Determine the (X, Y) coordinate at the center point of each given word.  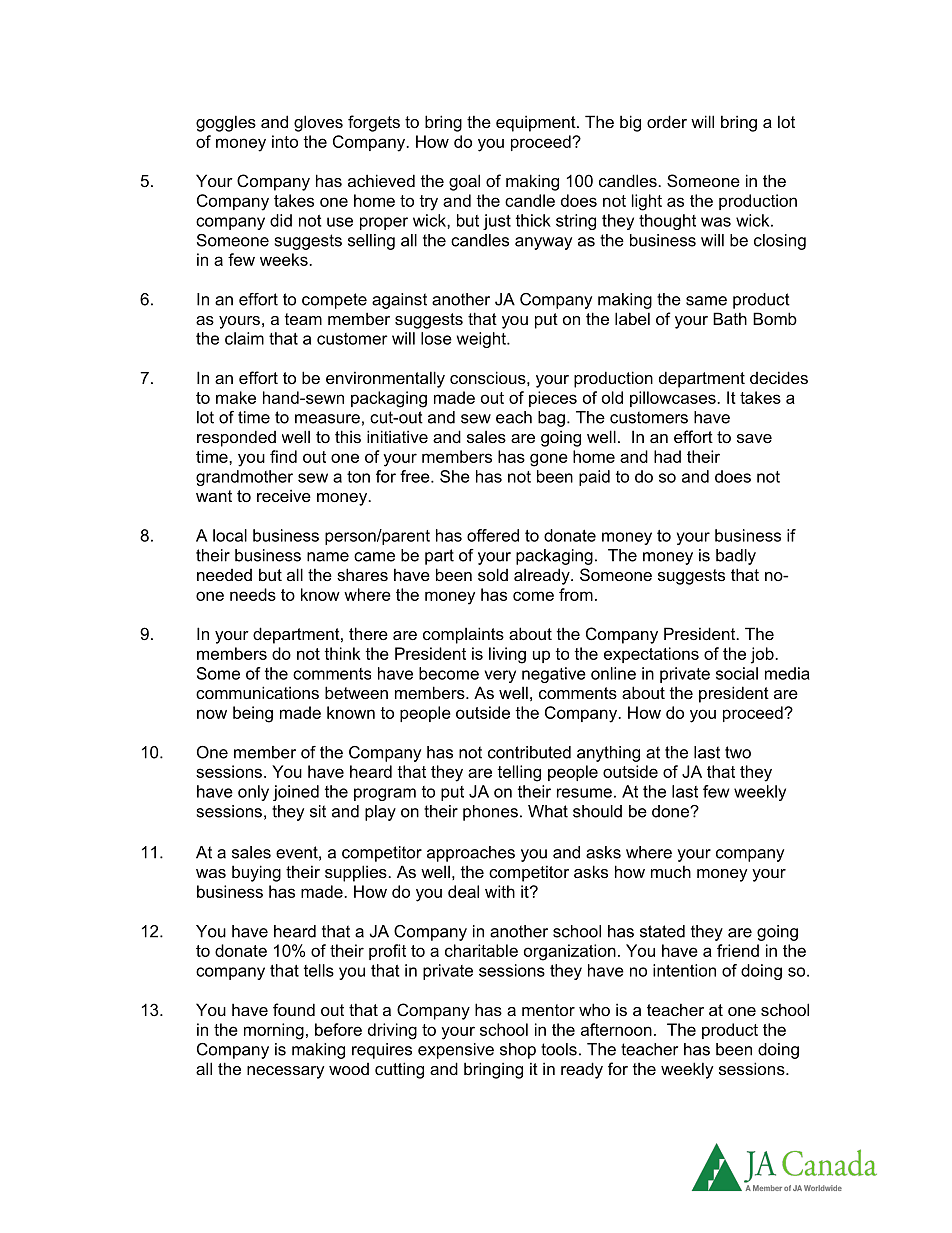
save (754, 438)
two (738, 752)
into (285, 141)
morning (274, 1031)
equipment (537, 123)
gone (549, 460)
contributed (529, 752)
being (253, 714)
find (283, 456)
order (667, 121)
